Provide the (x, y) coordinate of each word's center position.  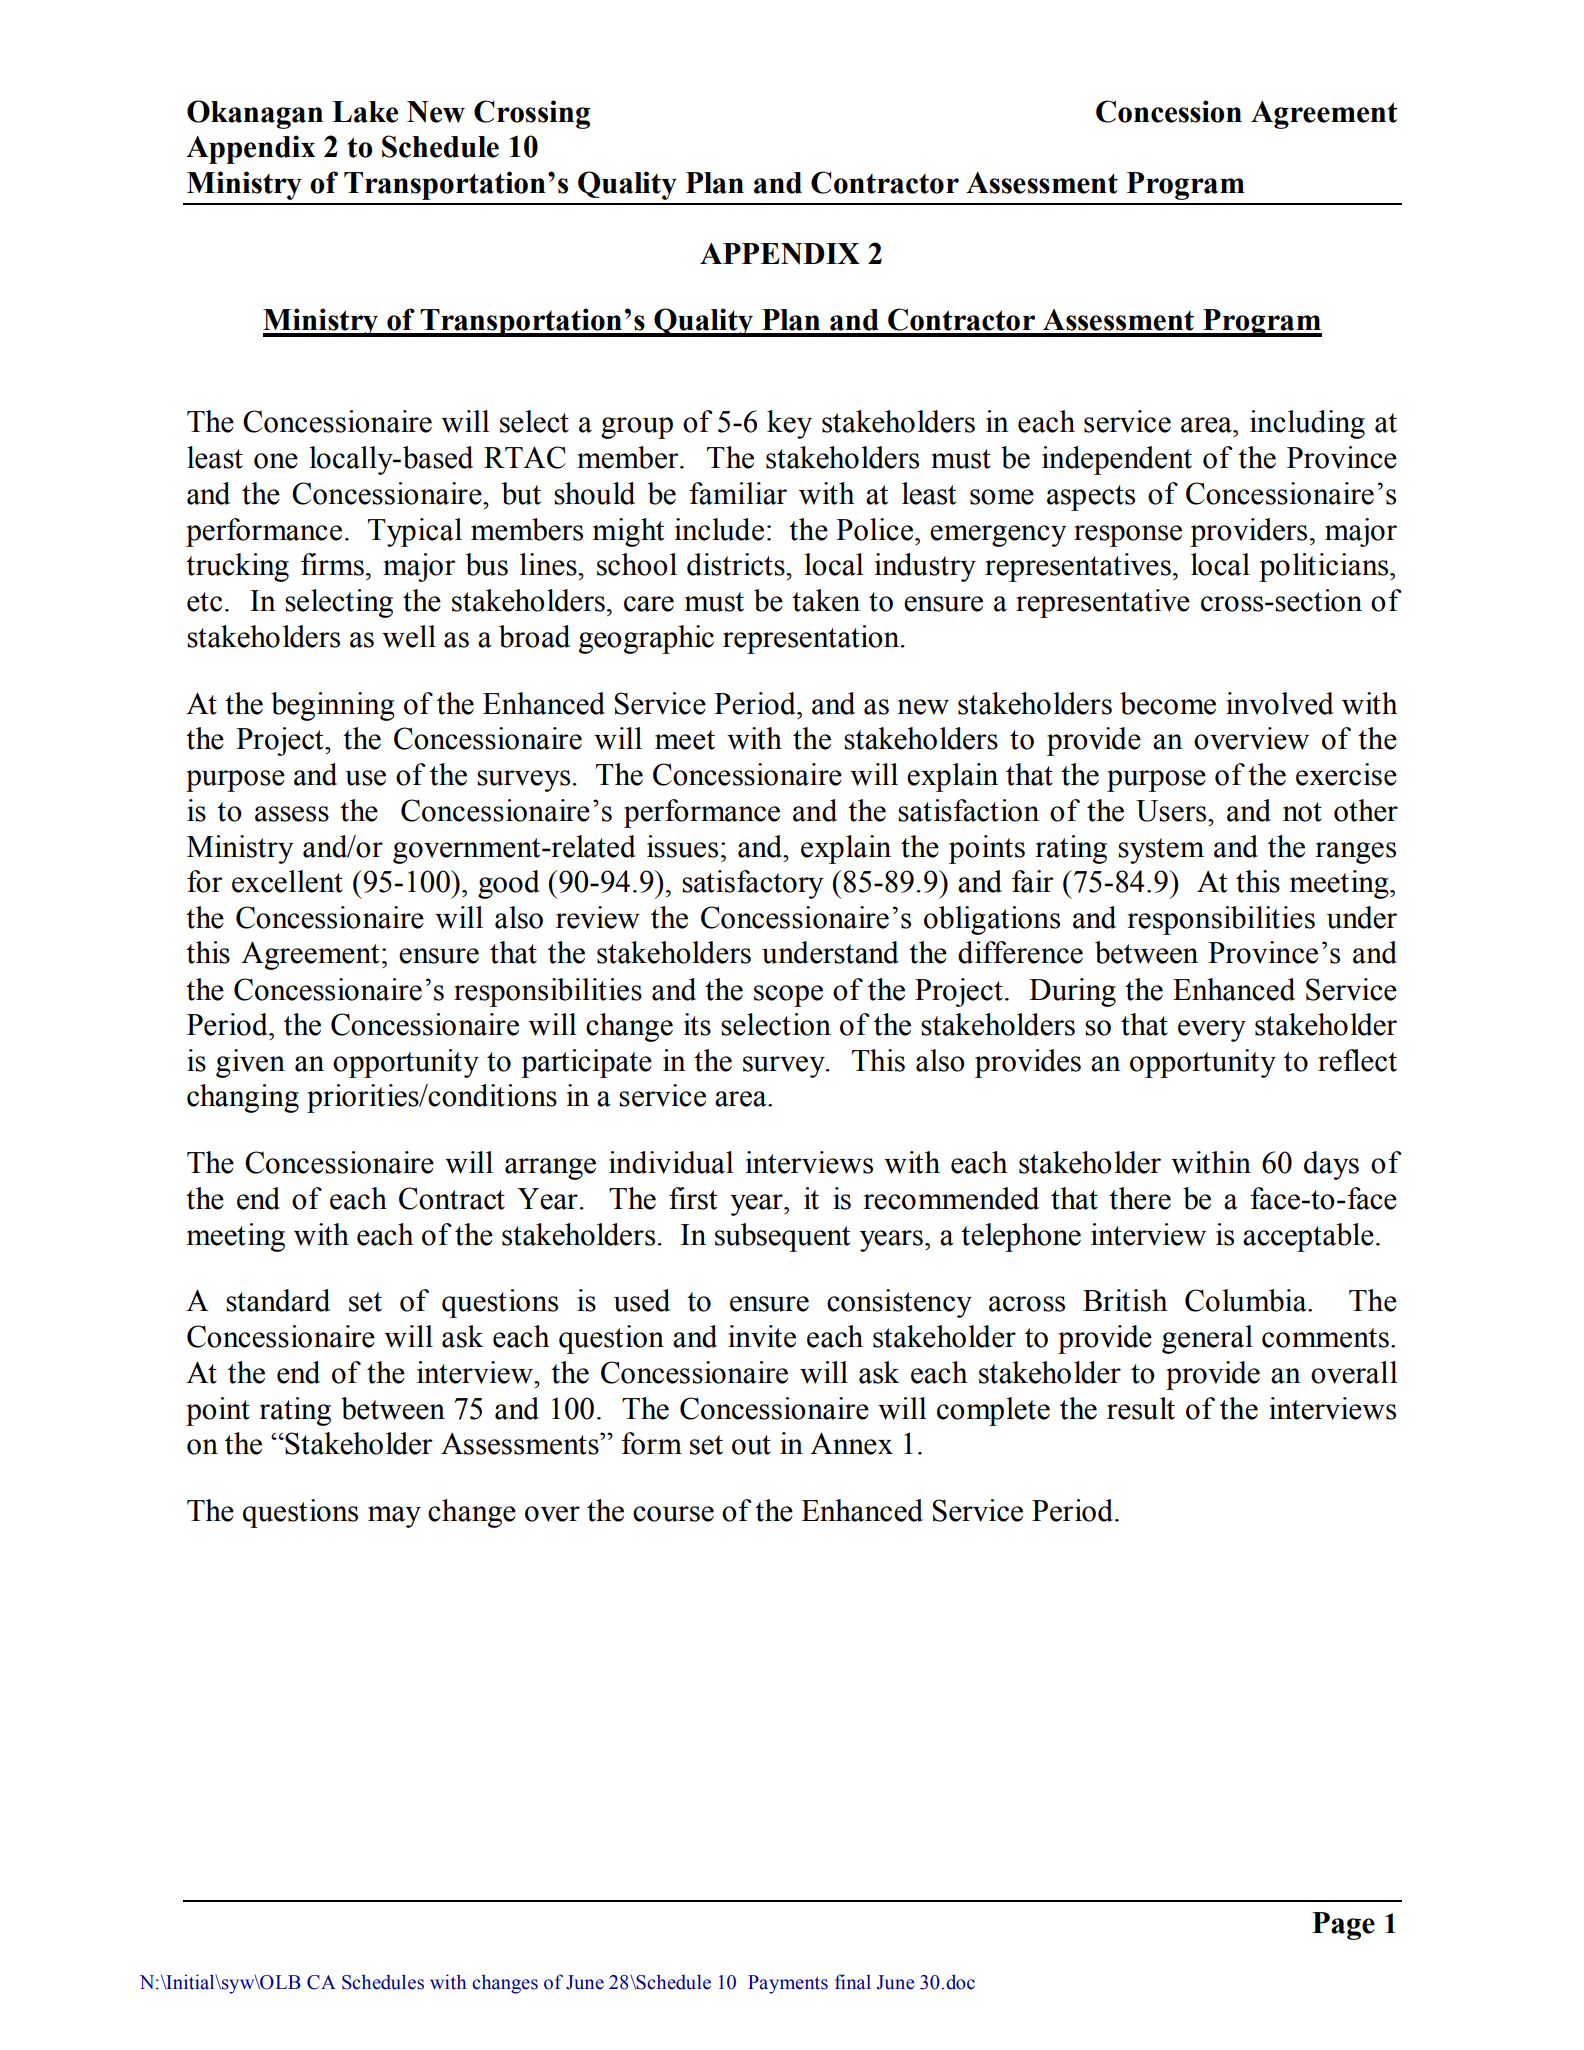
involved (1280, 703)
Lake (365, 112)
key (789, 424)
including (1307, 424)
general (1207, 1339)
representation (812, 639)
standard (278, 1300)
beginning (332, 706)
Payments (788, 1984)
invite (762, 1336)
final (853, 1982)
